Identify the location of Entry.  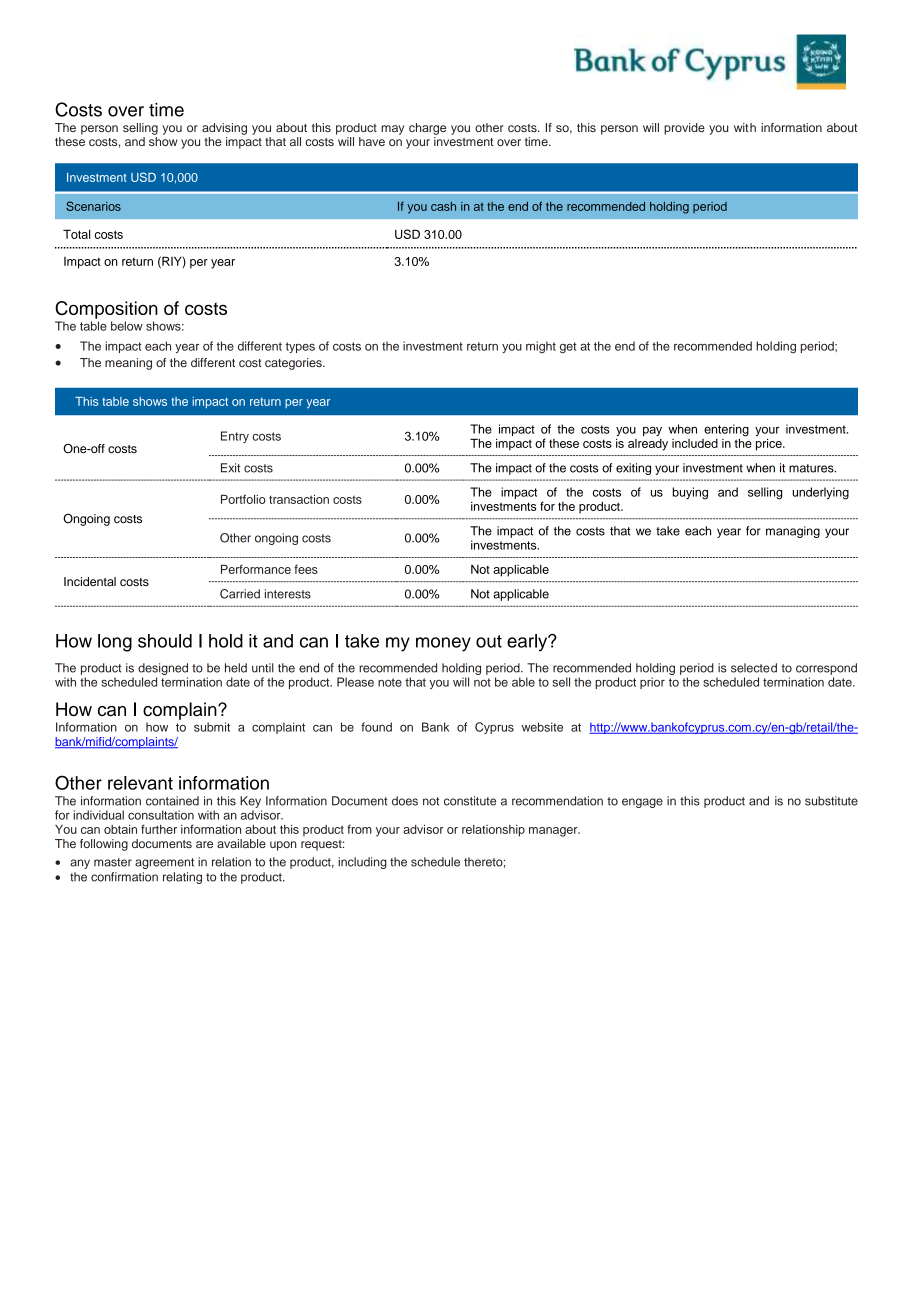
(235, 437).
